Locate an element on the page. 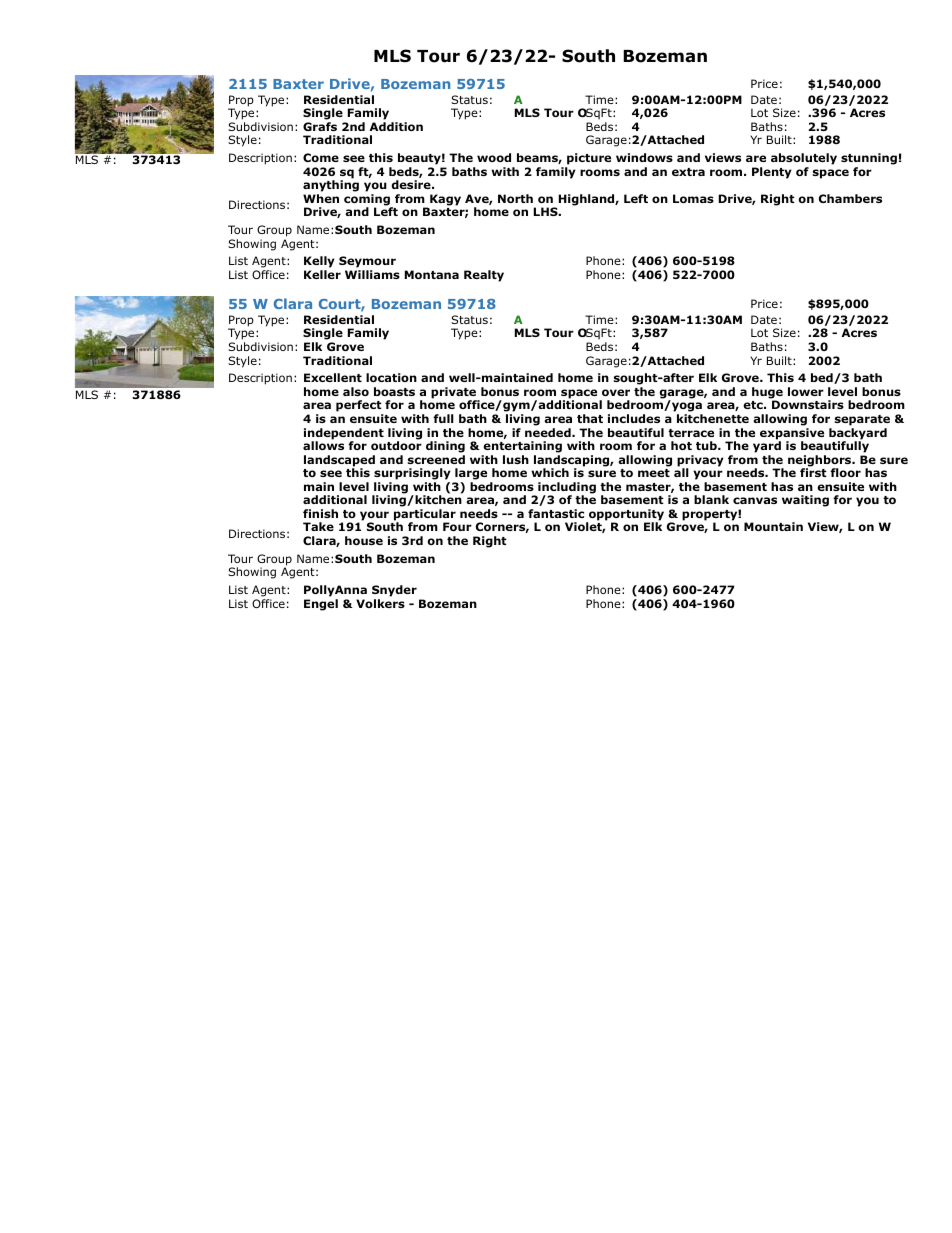 The image size is (952, 1233). including is located at coordinates (567, 489).
